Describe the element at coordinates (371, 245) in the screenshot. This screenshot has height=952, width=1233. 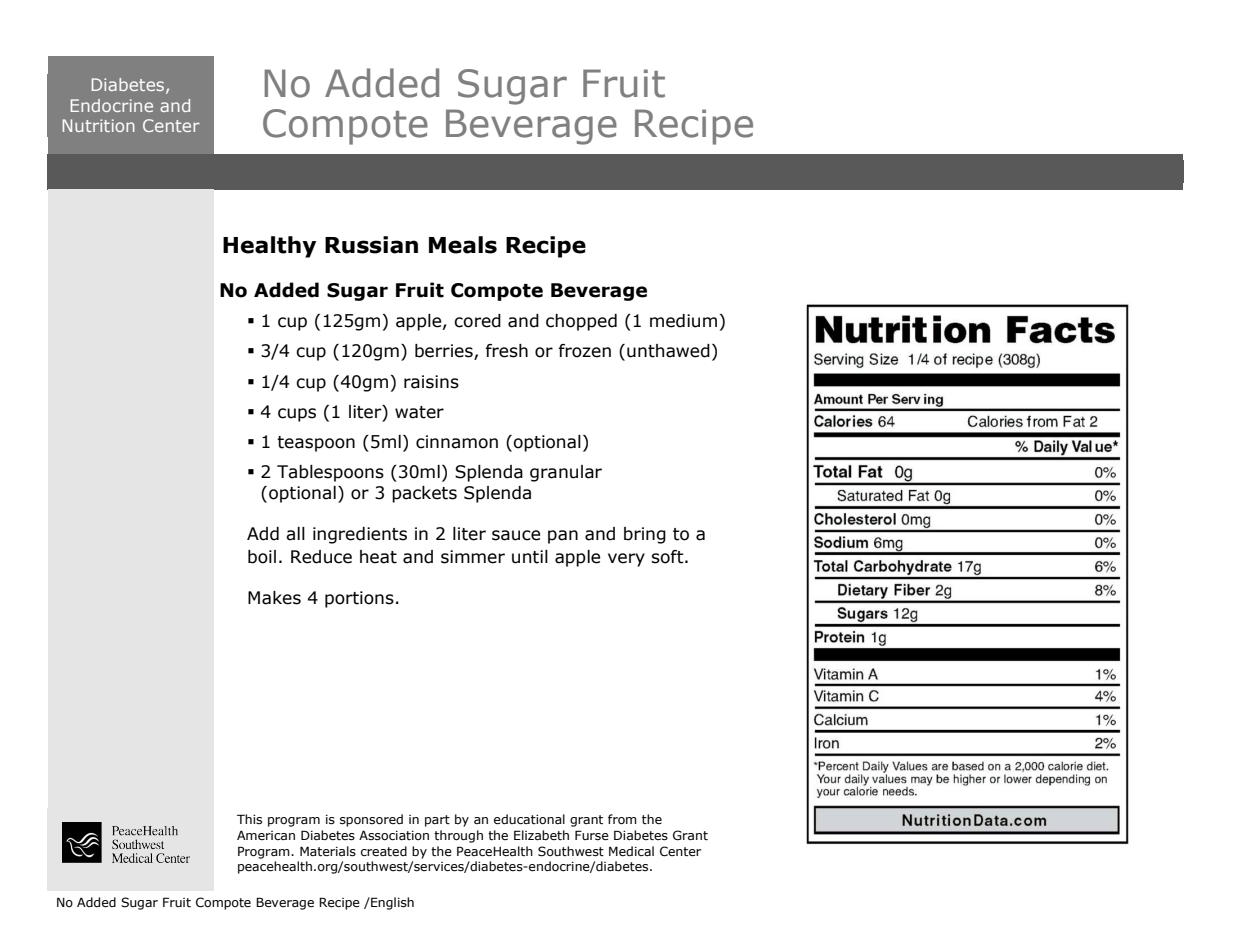
I see `Russian` at that location.
